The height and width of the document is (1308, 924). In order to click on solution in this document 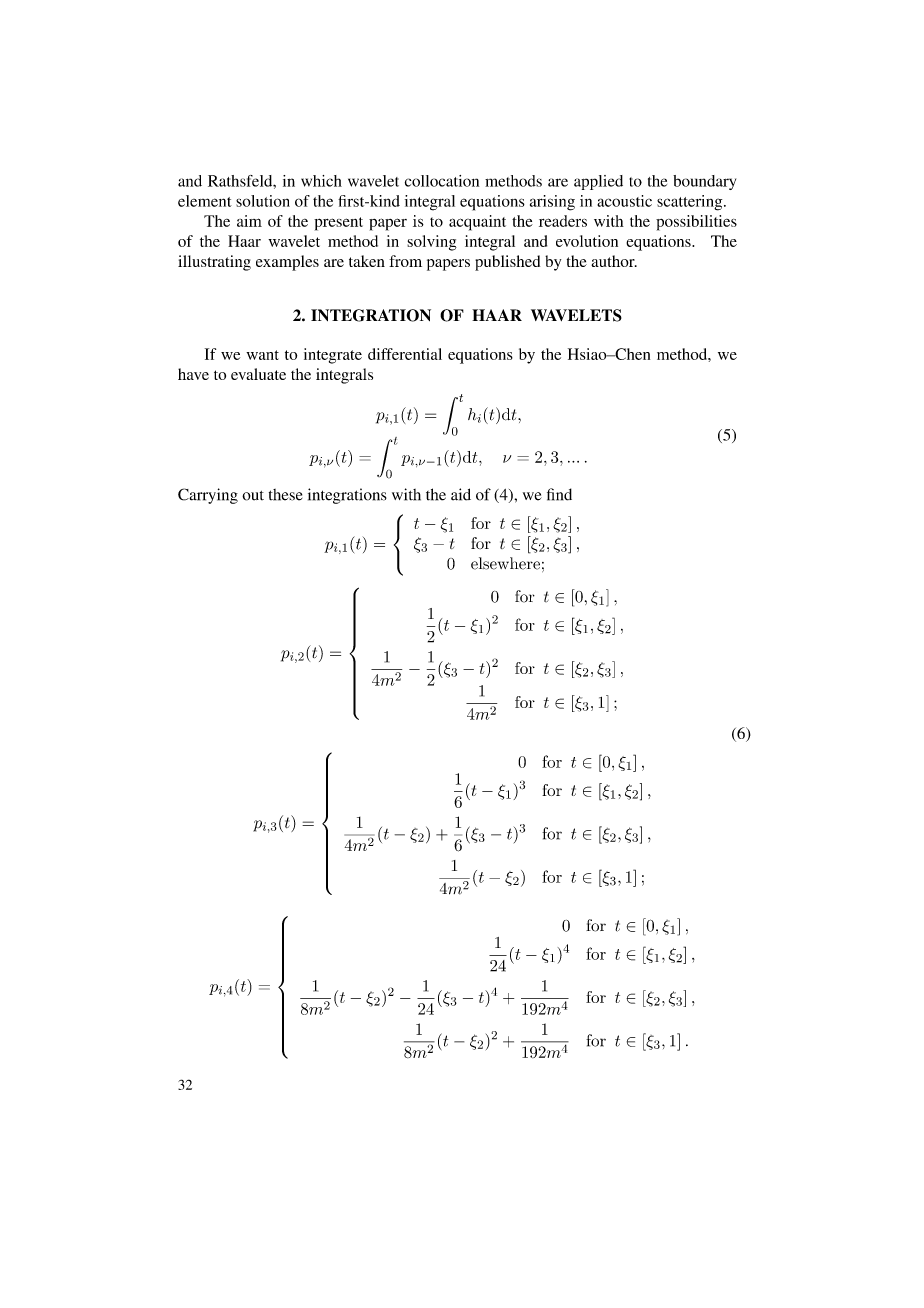, I will do `click(263, 201)`.
